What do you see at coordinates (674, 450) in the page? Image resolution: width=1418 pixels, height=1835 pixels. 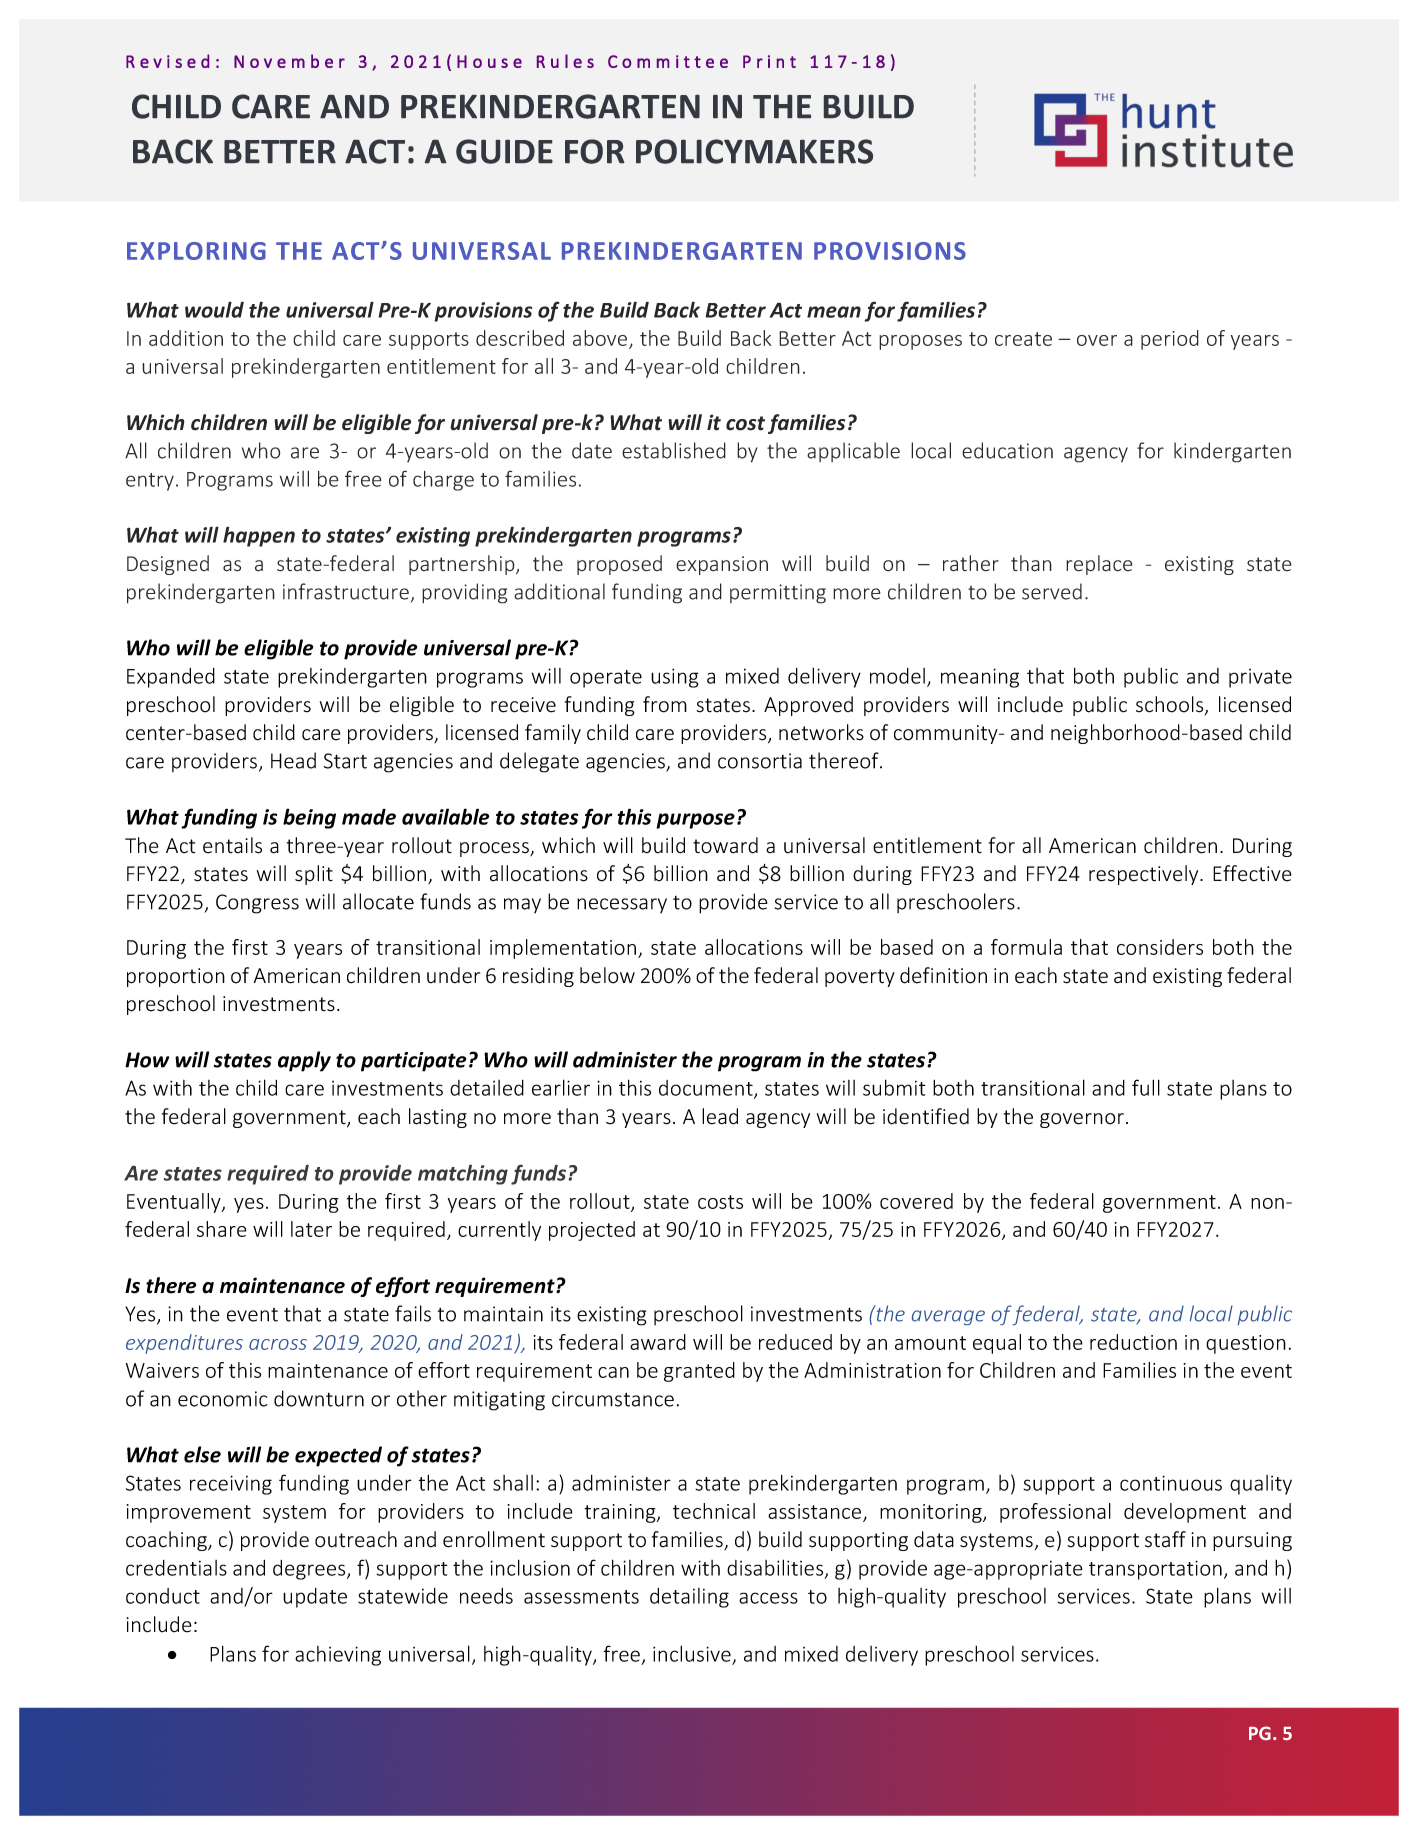 I see `established` at bounding box center [674, 450].
